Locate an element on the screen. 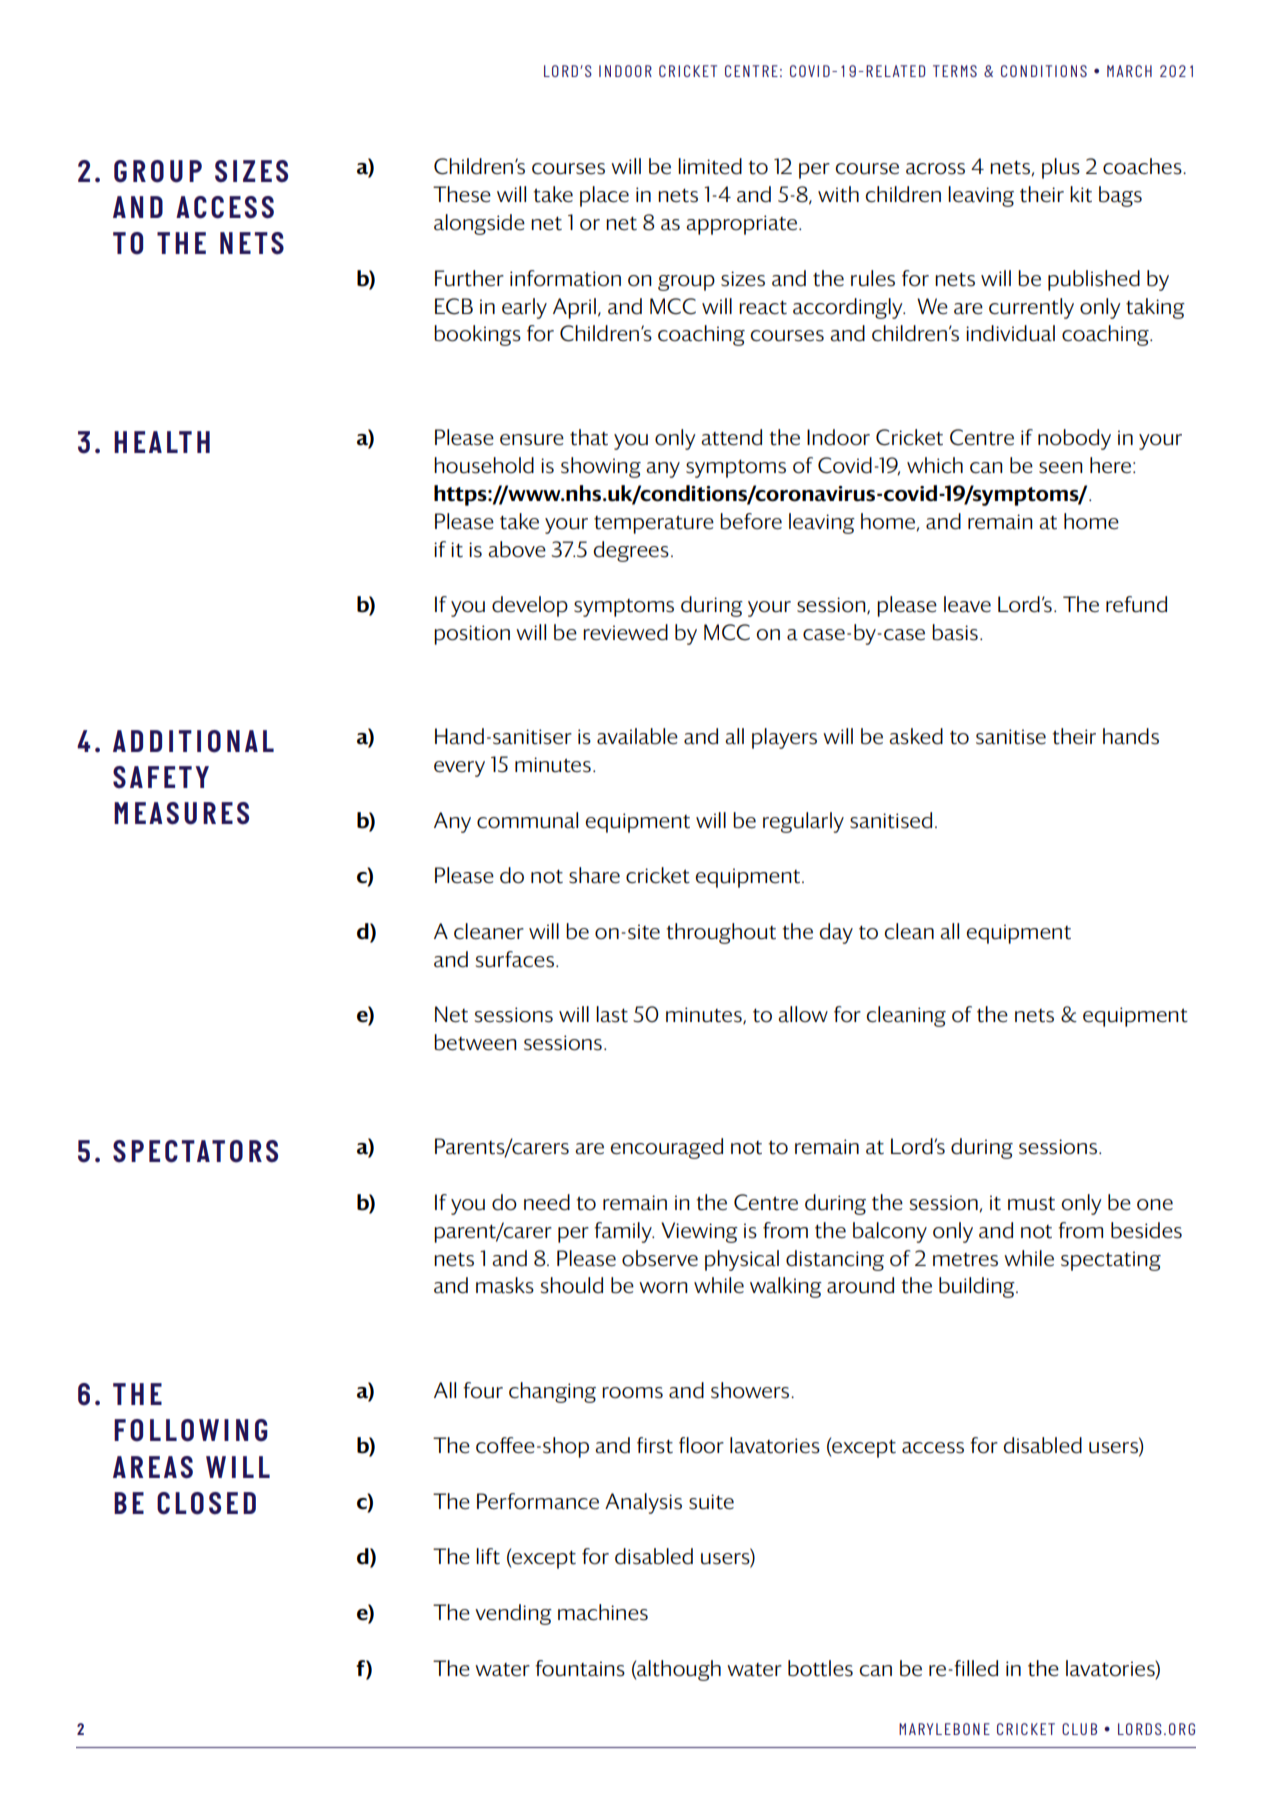  place is located at coordinates (604, 196).
